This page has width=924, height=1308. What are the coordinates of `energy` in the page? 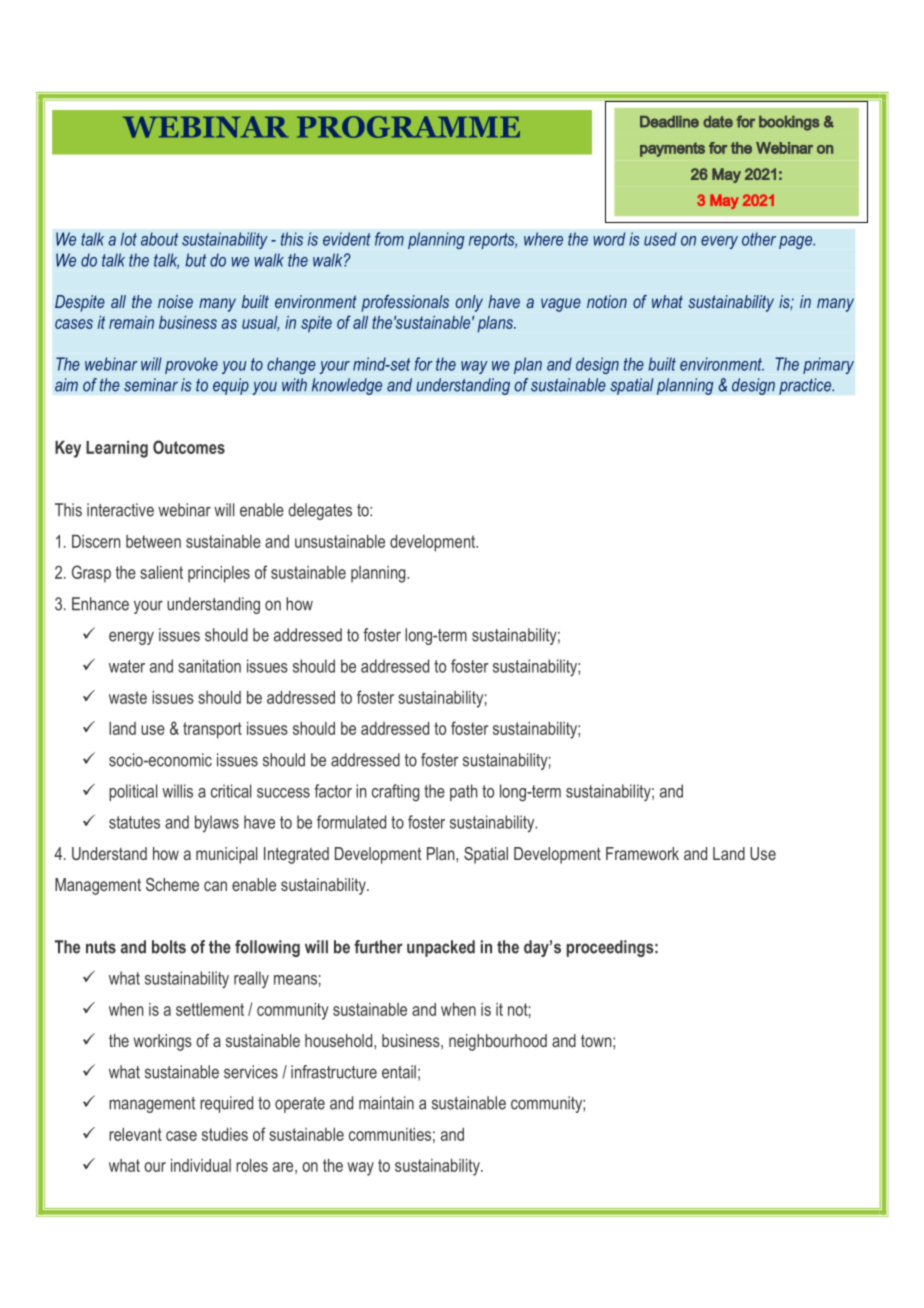 It's located at (131, 638).
